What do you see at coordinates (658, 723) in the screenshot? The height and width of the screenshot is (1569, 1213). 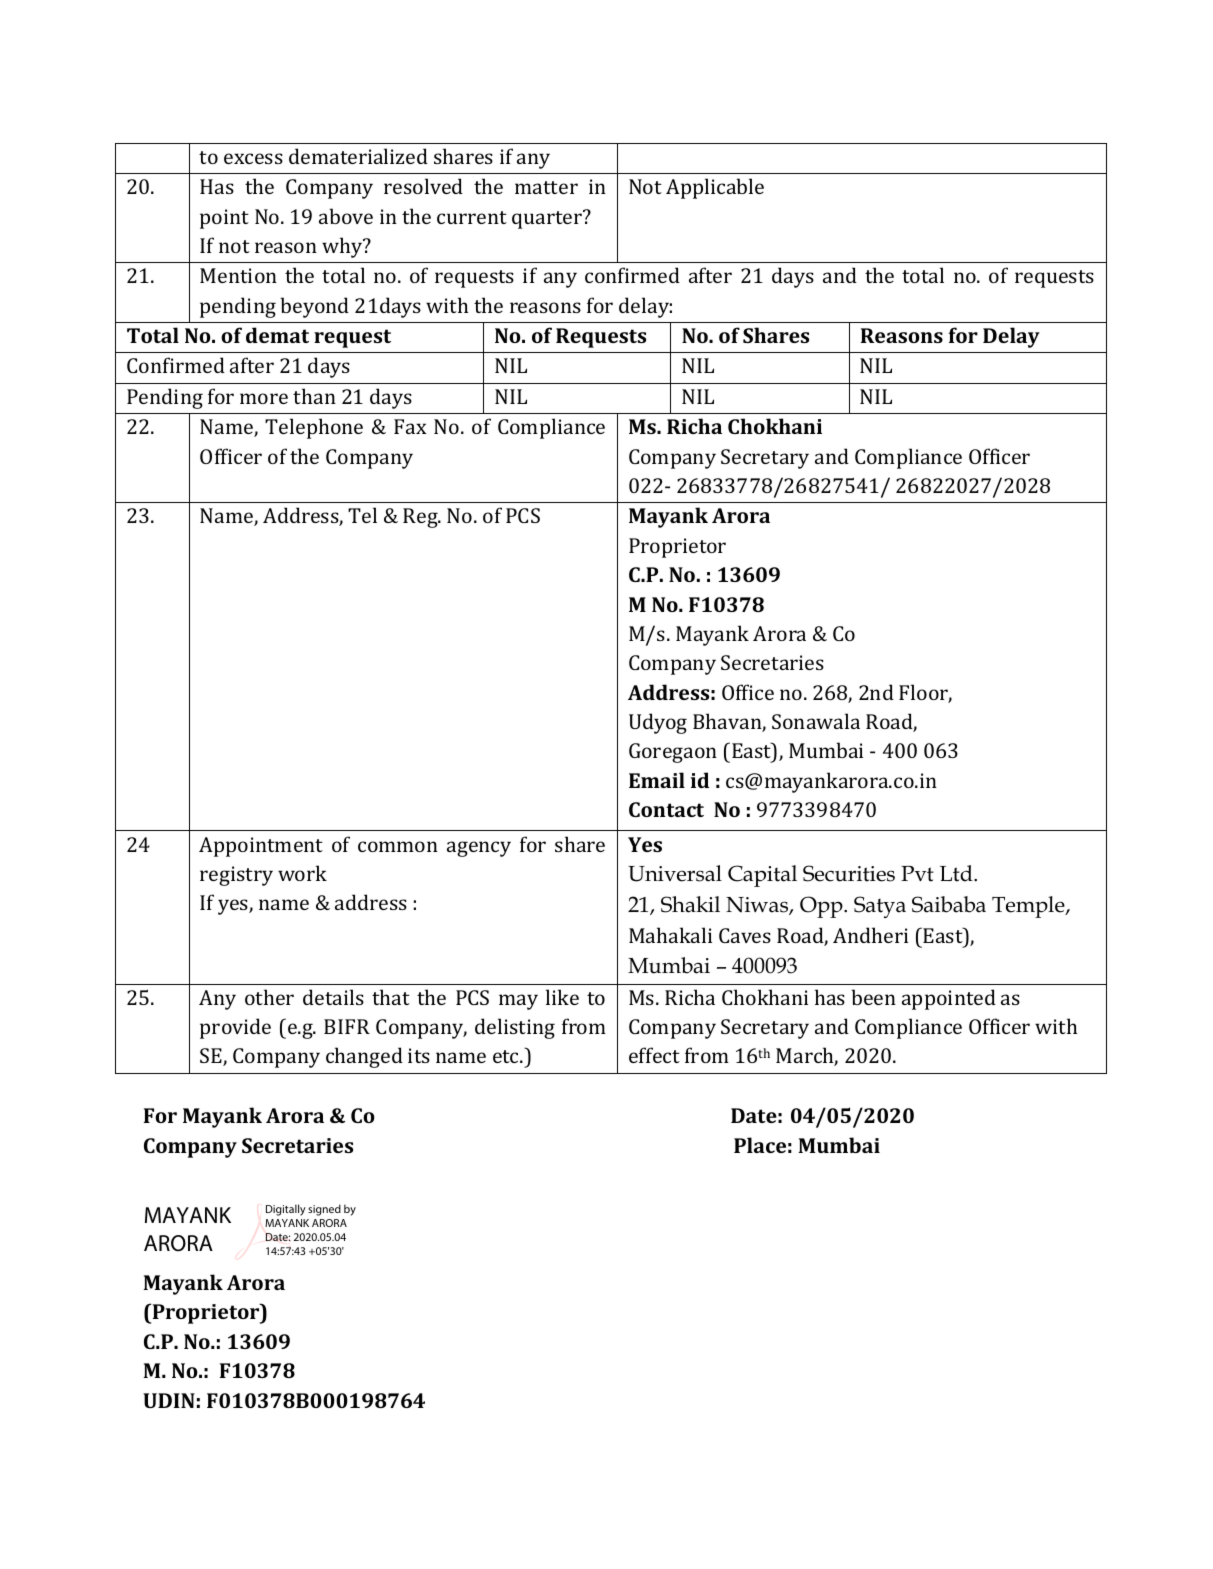 I see `Udyog` at bounding box center [658, 723].
